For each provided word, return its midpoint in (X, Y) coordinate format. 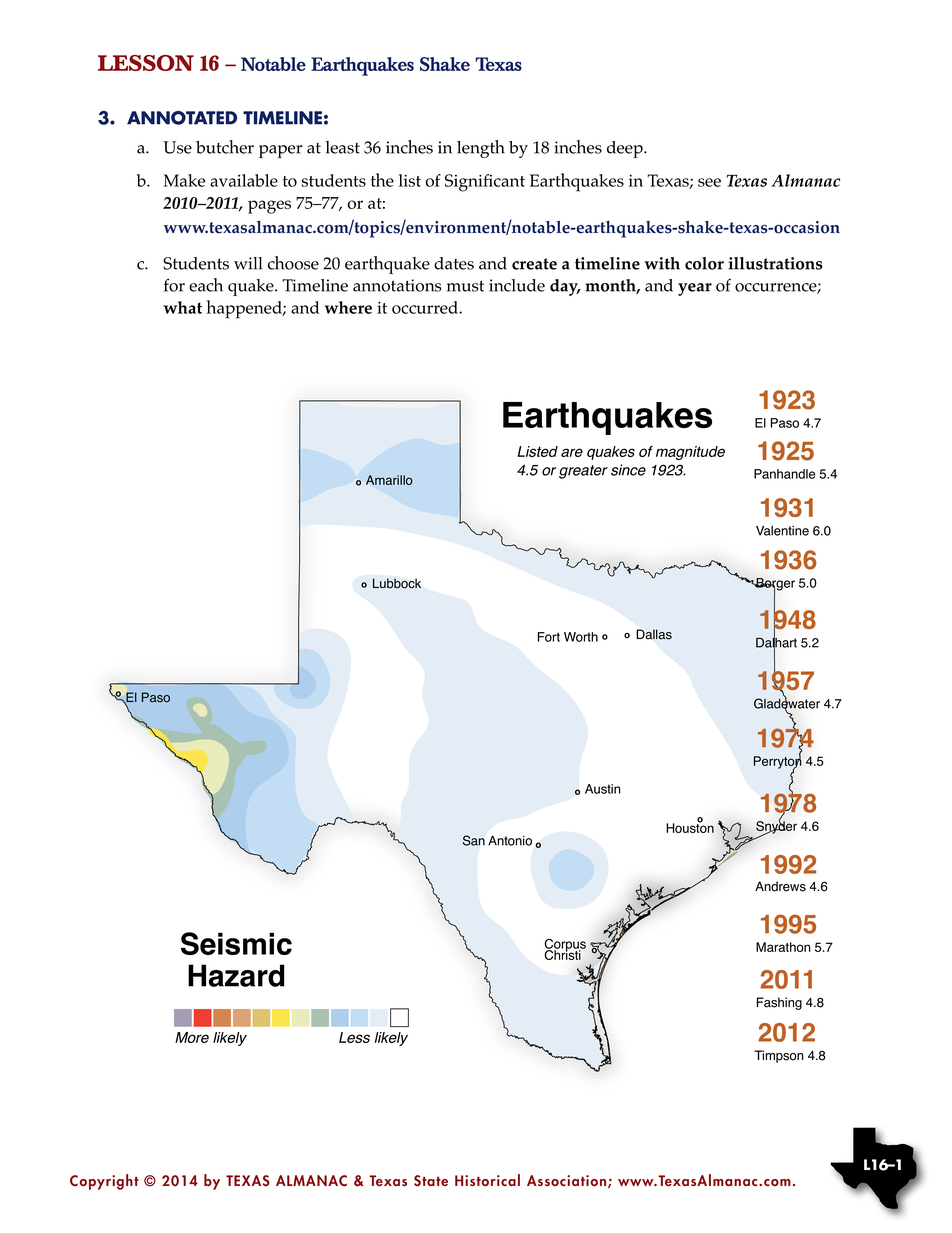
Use (177, 147)
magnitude (690, 453)
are (572, 452)
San (474, 840)
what (182, 307)
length (481, 149)
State (431, 1181)
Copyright (104, 1182)
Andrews (780, 886)
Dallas (654, 634)
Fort (549, 637)
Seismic (236, 943)
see (709, 182)
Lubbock (397, 583)
